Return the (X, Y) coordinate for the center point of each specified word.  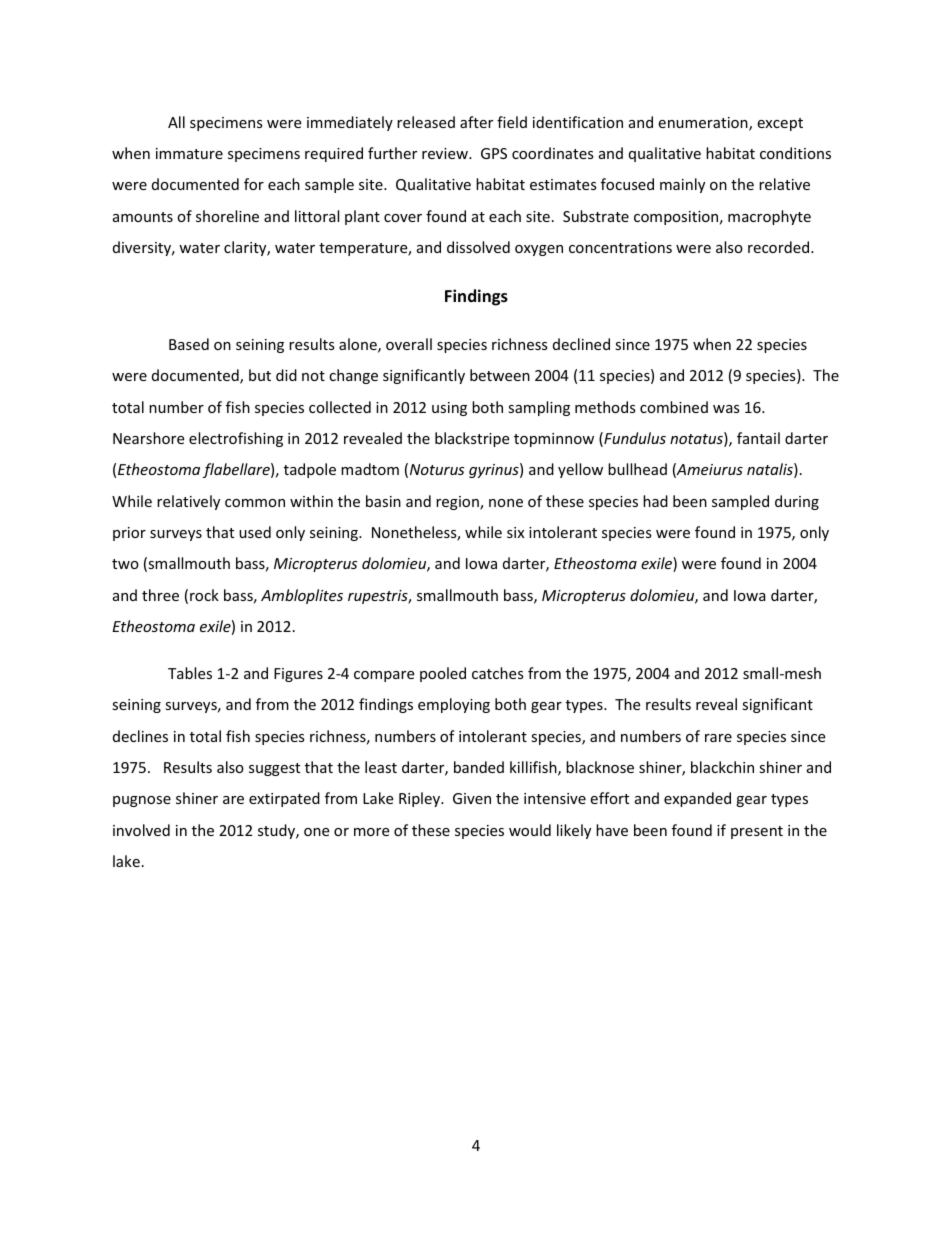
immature (189, 153)
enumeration (704, 124)
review (446, 153)
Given (472, 798)
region (458, 503)
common (255, 503)
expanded (697, 799)
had (655, 501)
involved (141, 830)
